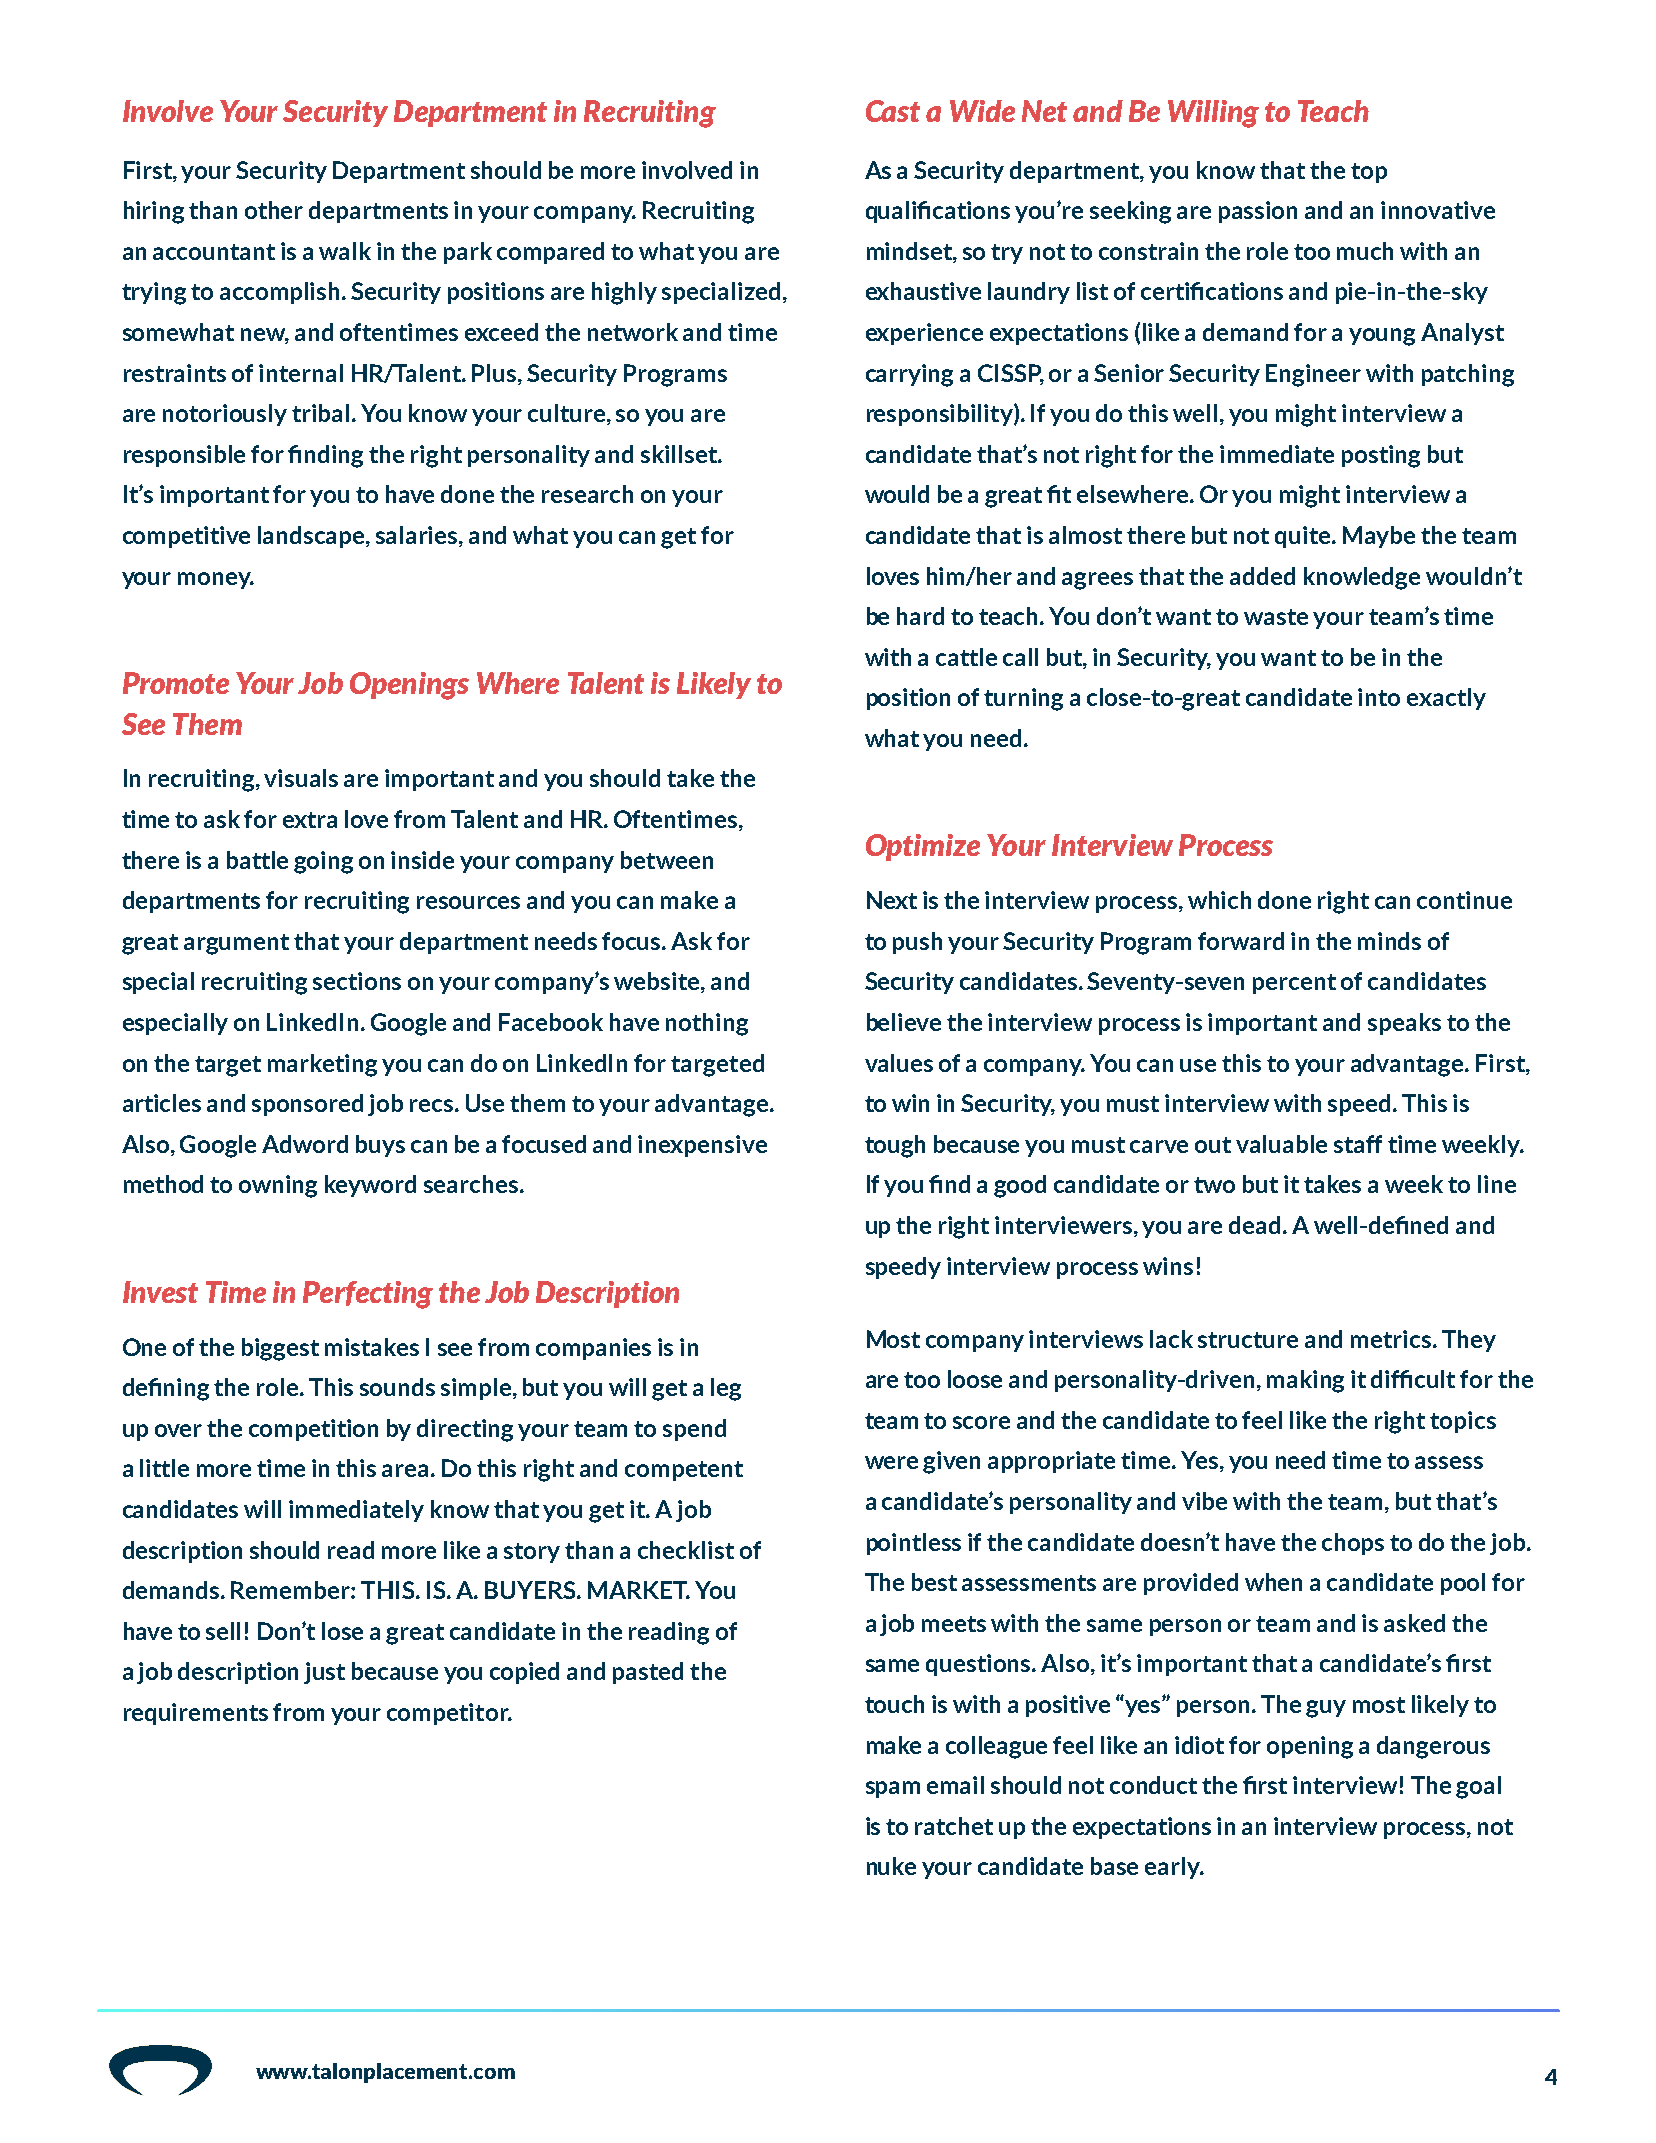 The height and width of the screenshot is (2143, 1656). Describe the element at coordinates (1294, 984) in the screenshot. I see `percent` at that location.
